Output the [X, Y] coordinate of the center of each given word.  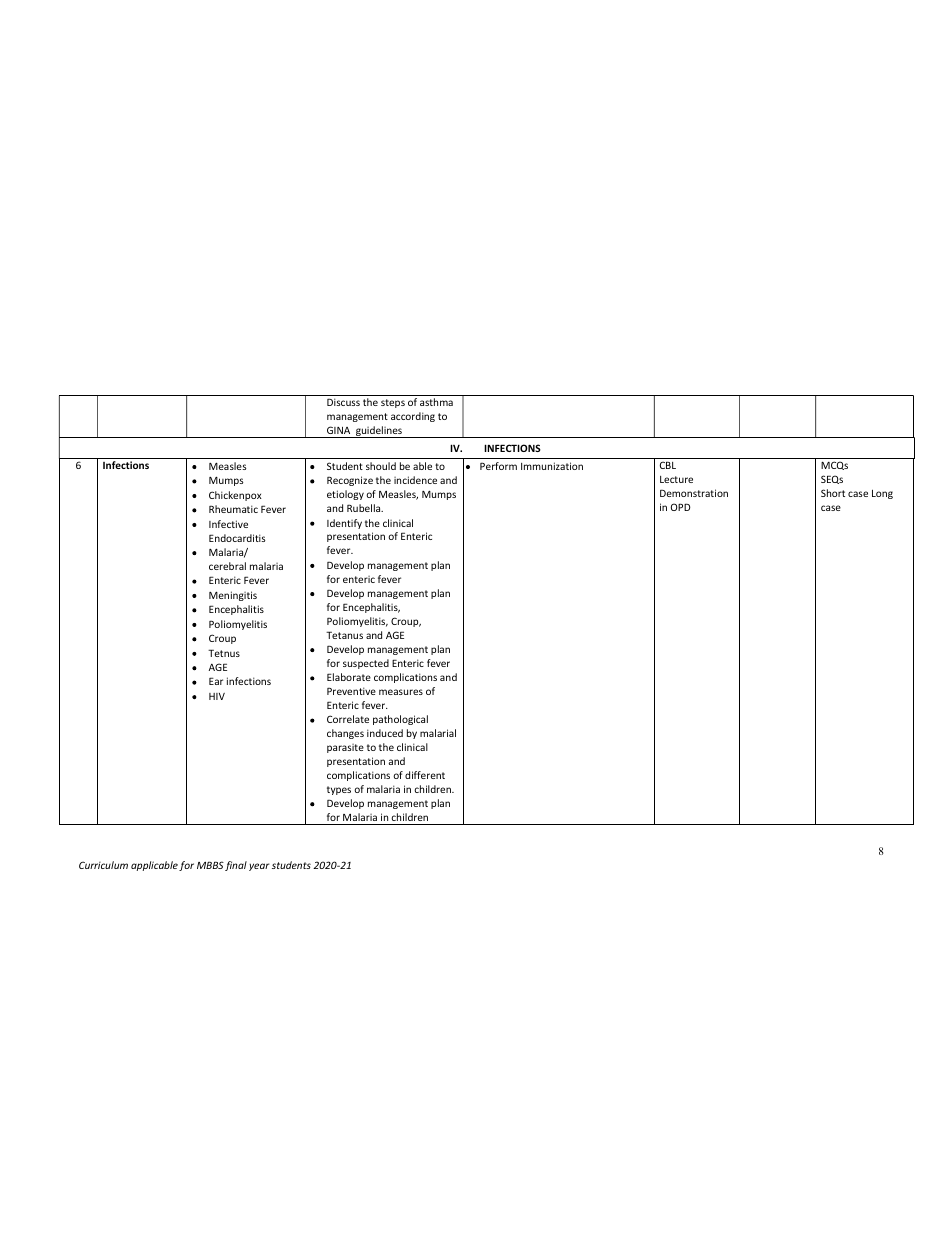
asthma [436, 402]
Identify [344, 524]
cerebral [227, 566]
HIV [217, 696]
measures [401, 692]
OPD [680, 507]
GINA [338, 430]
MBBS [210, 865]
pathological [400, 720]
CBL [668, 465]
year [259, 867]
